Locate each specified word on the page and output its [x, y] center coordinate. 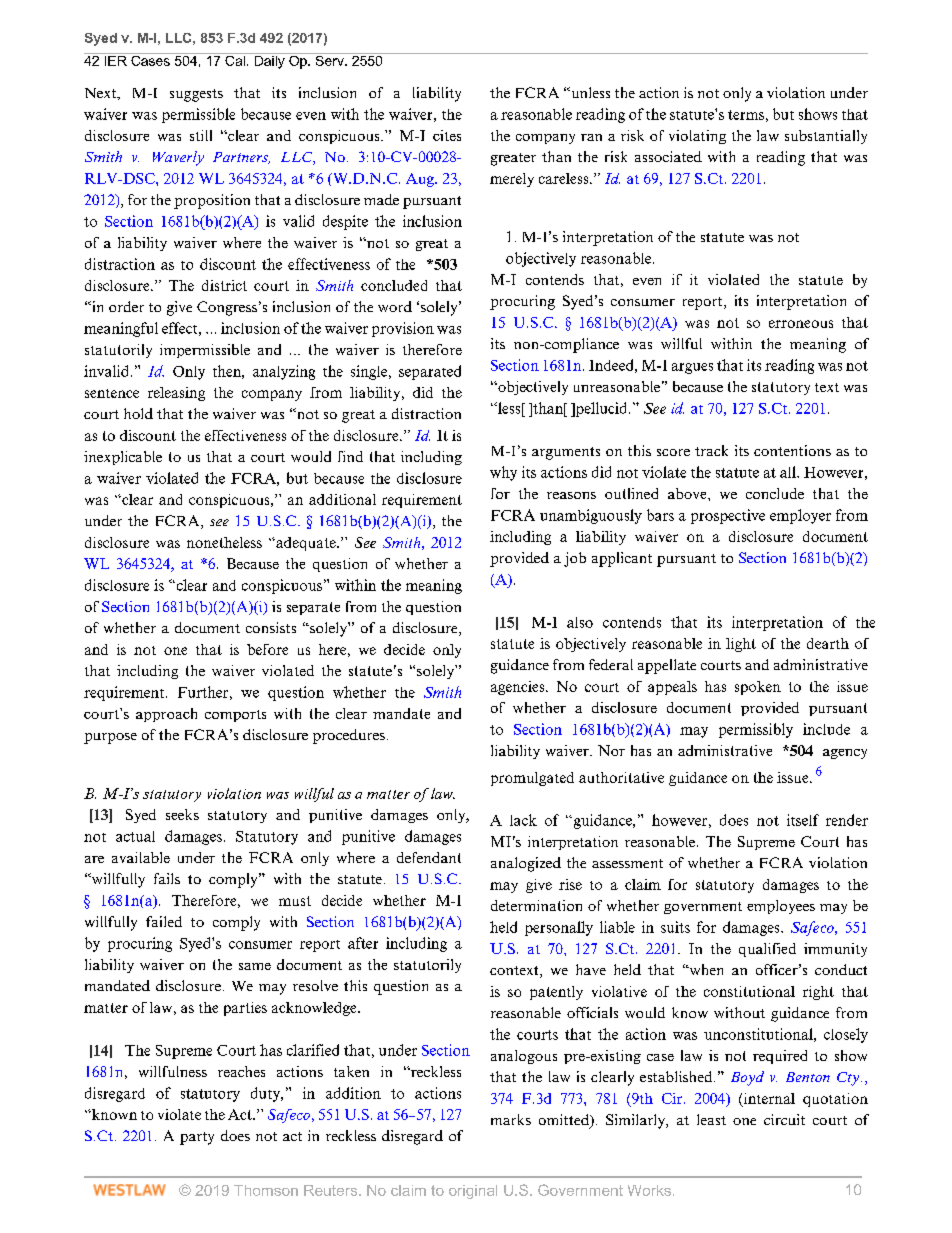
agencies [519, 688]
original [473, 1192]
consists [271, 627]
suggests [196, 95]
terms [746, 115]
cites [447, 135]
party [197, 1138]
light [741, 645]
